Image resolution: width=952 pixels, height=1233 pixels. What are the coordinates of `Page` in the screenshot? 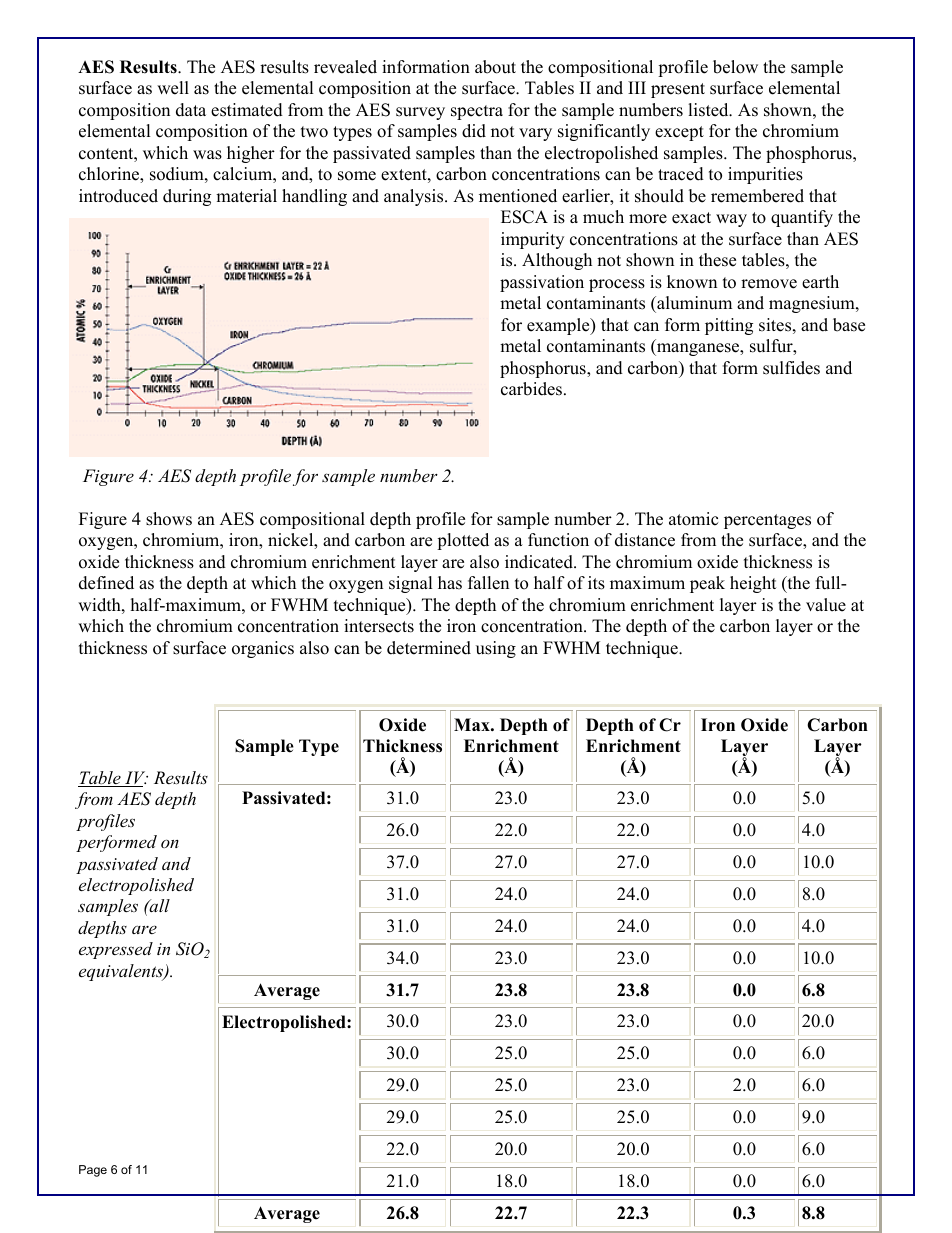 It's located at (93, 1171).
